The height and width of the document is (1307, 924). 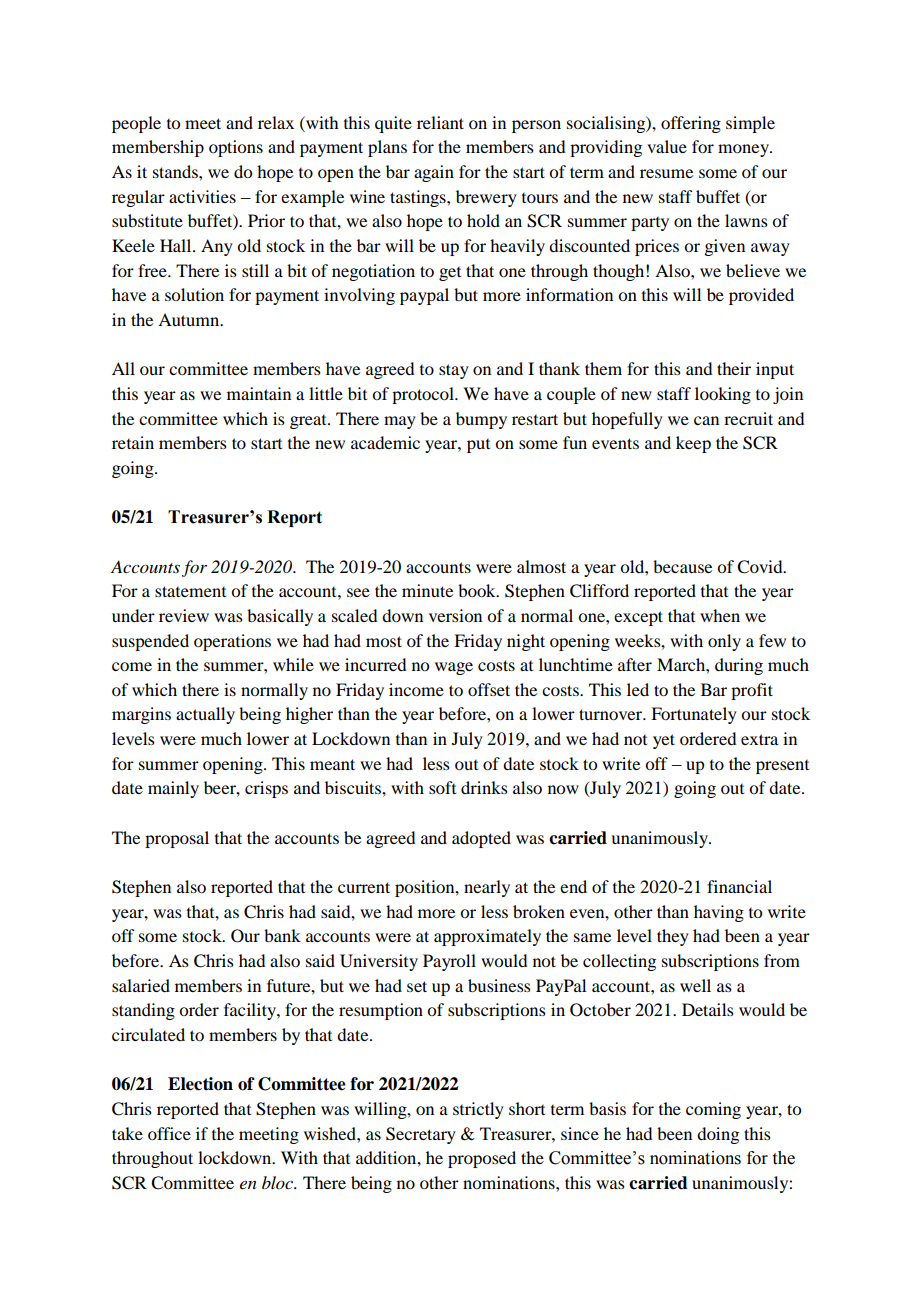 What do you see at coordinates (442, 787) in the document?
I see `soft` at bounding box center [442, 787].
